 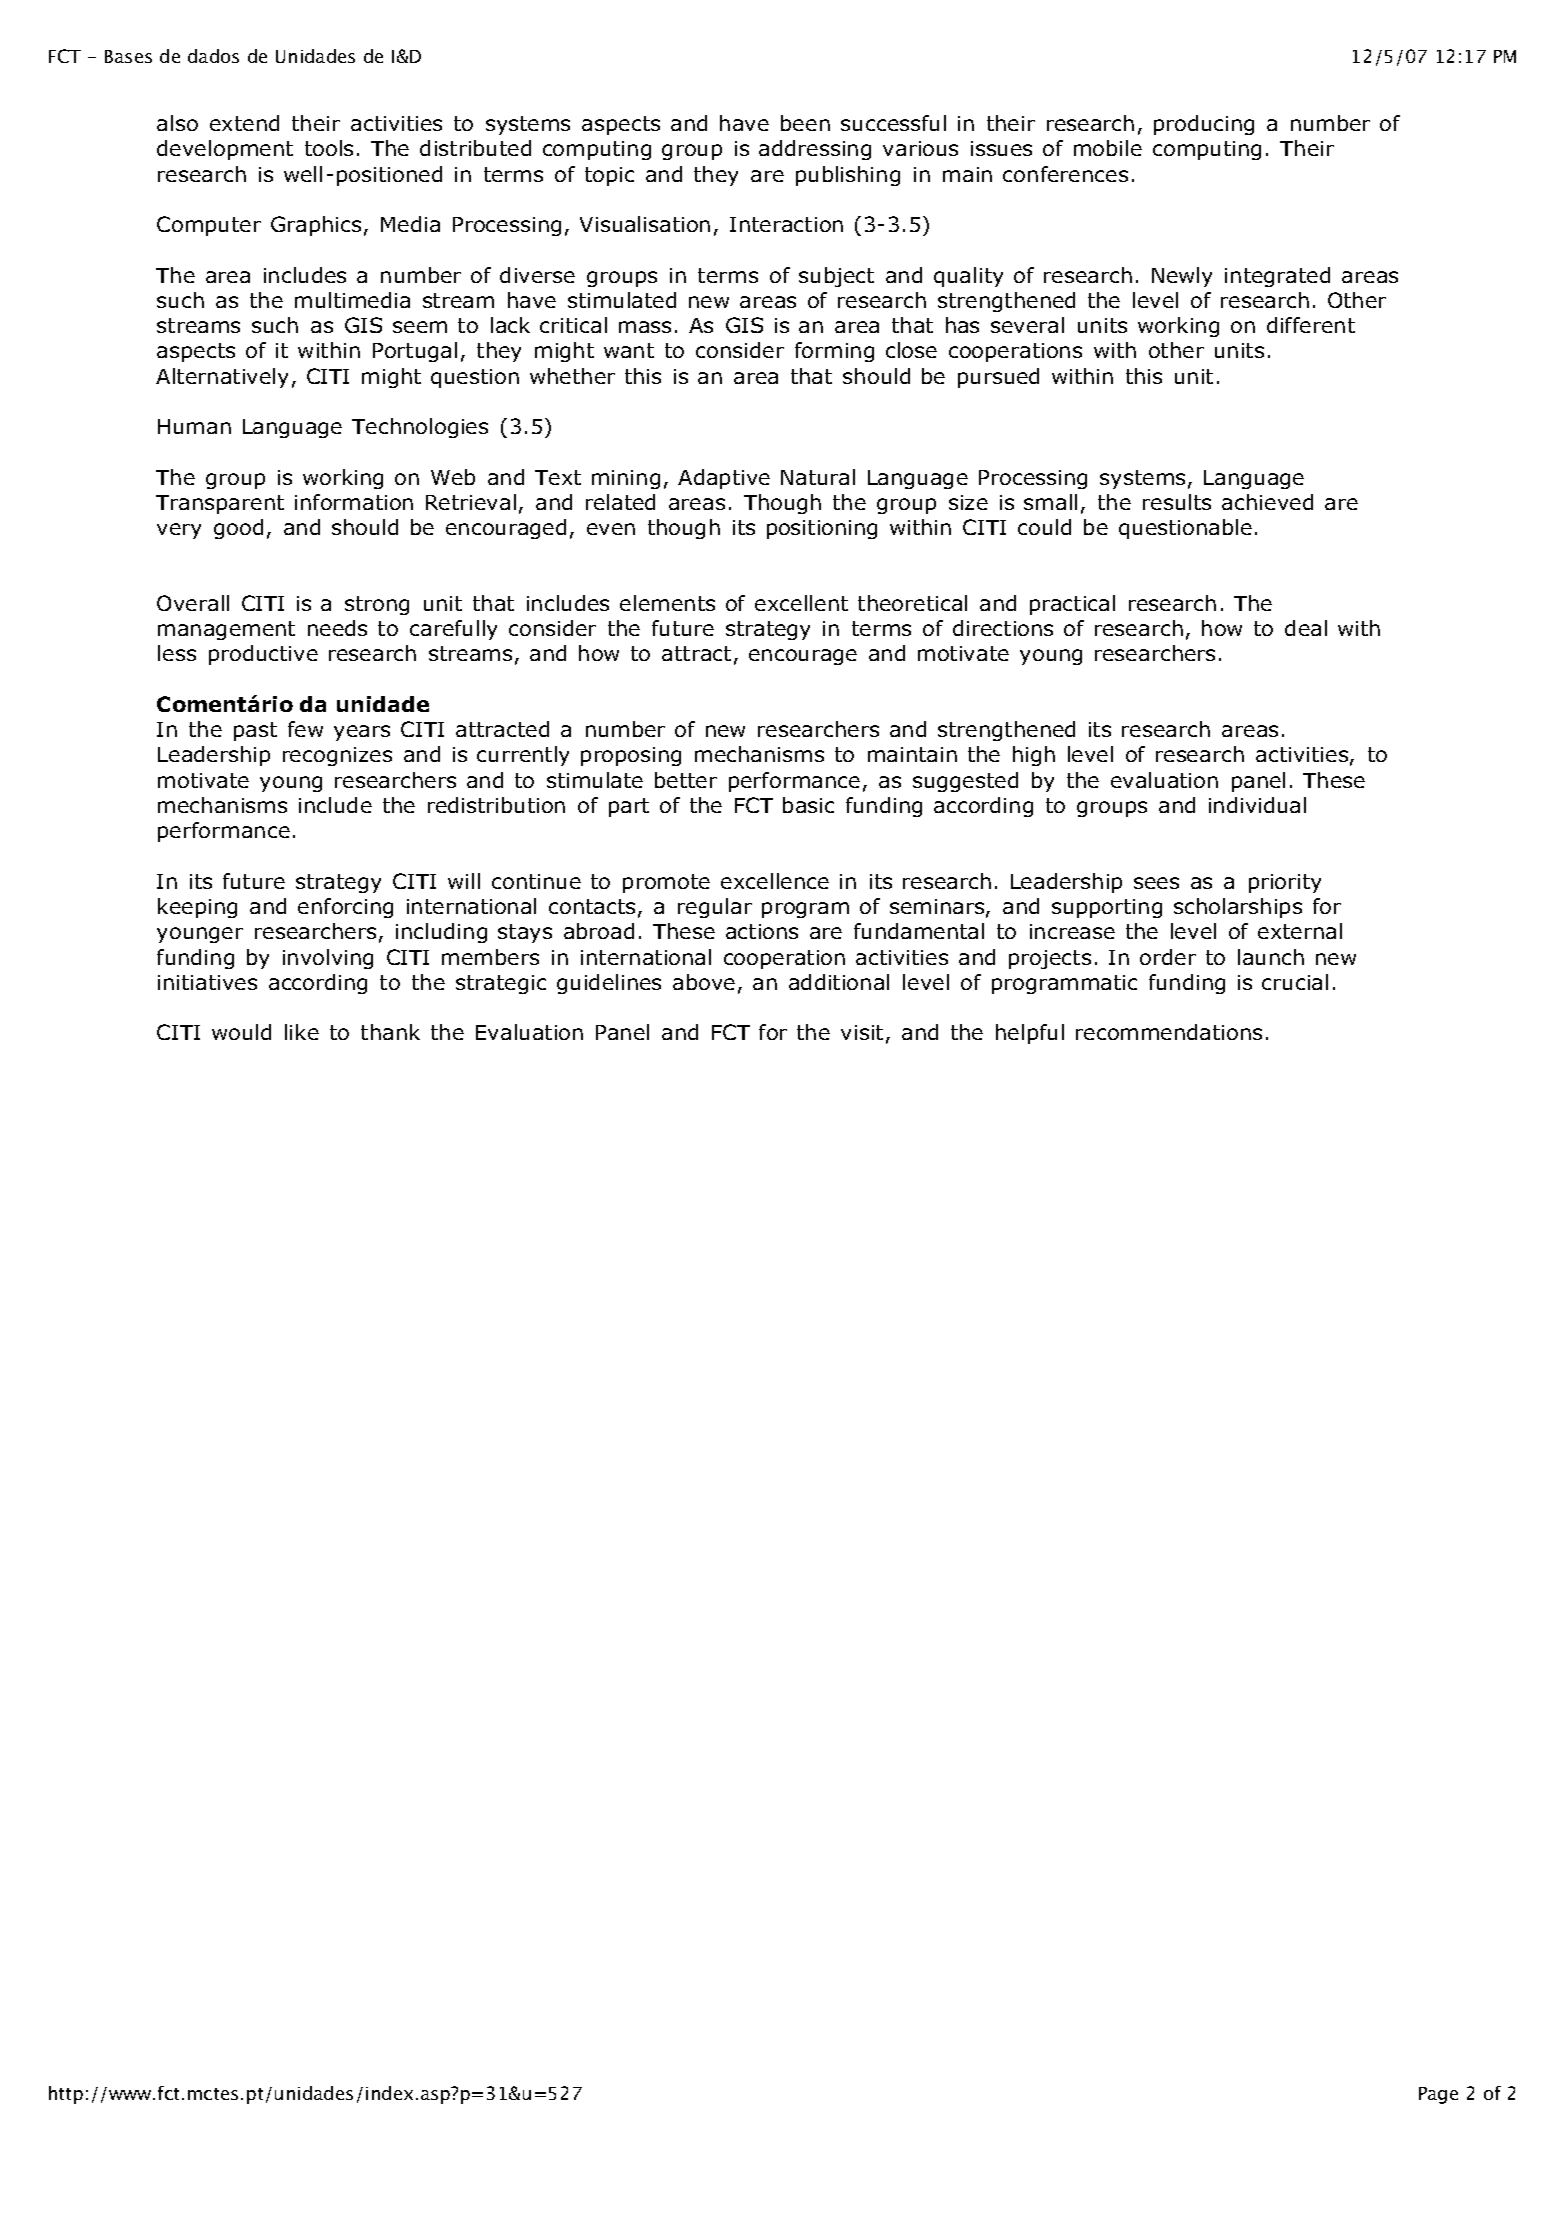 What do you see at coordinates (805, 123) in the screenshot?
I see `been` at bounding box center [805, 123].
